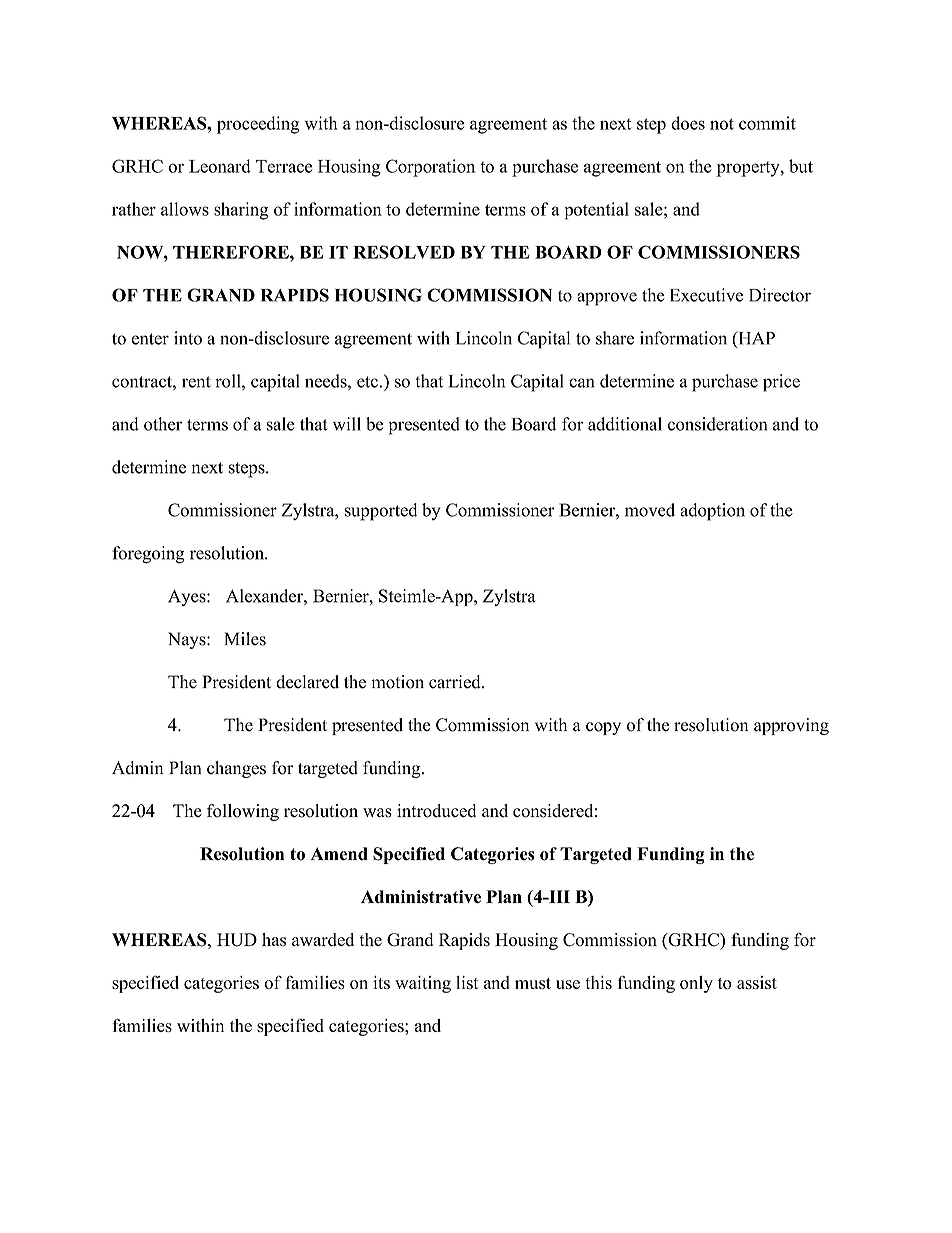 This document has height=1233, width=952. I want to click on Leonard, so click(220, 166).
